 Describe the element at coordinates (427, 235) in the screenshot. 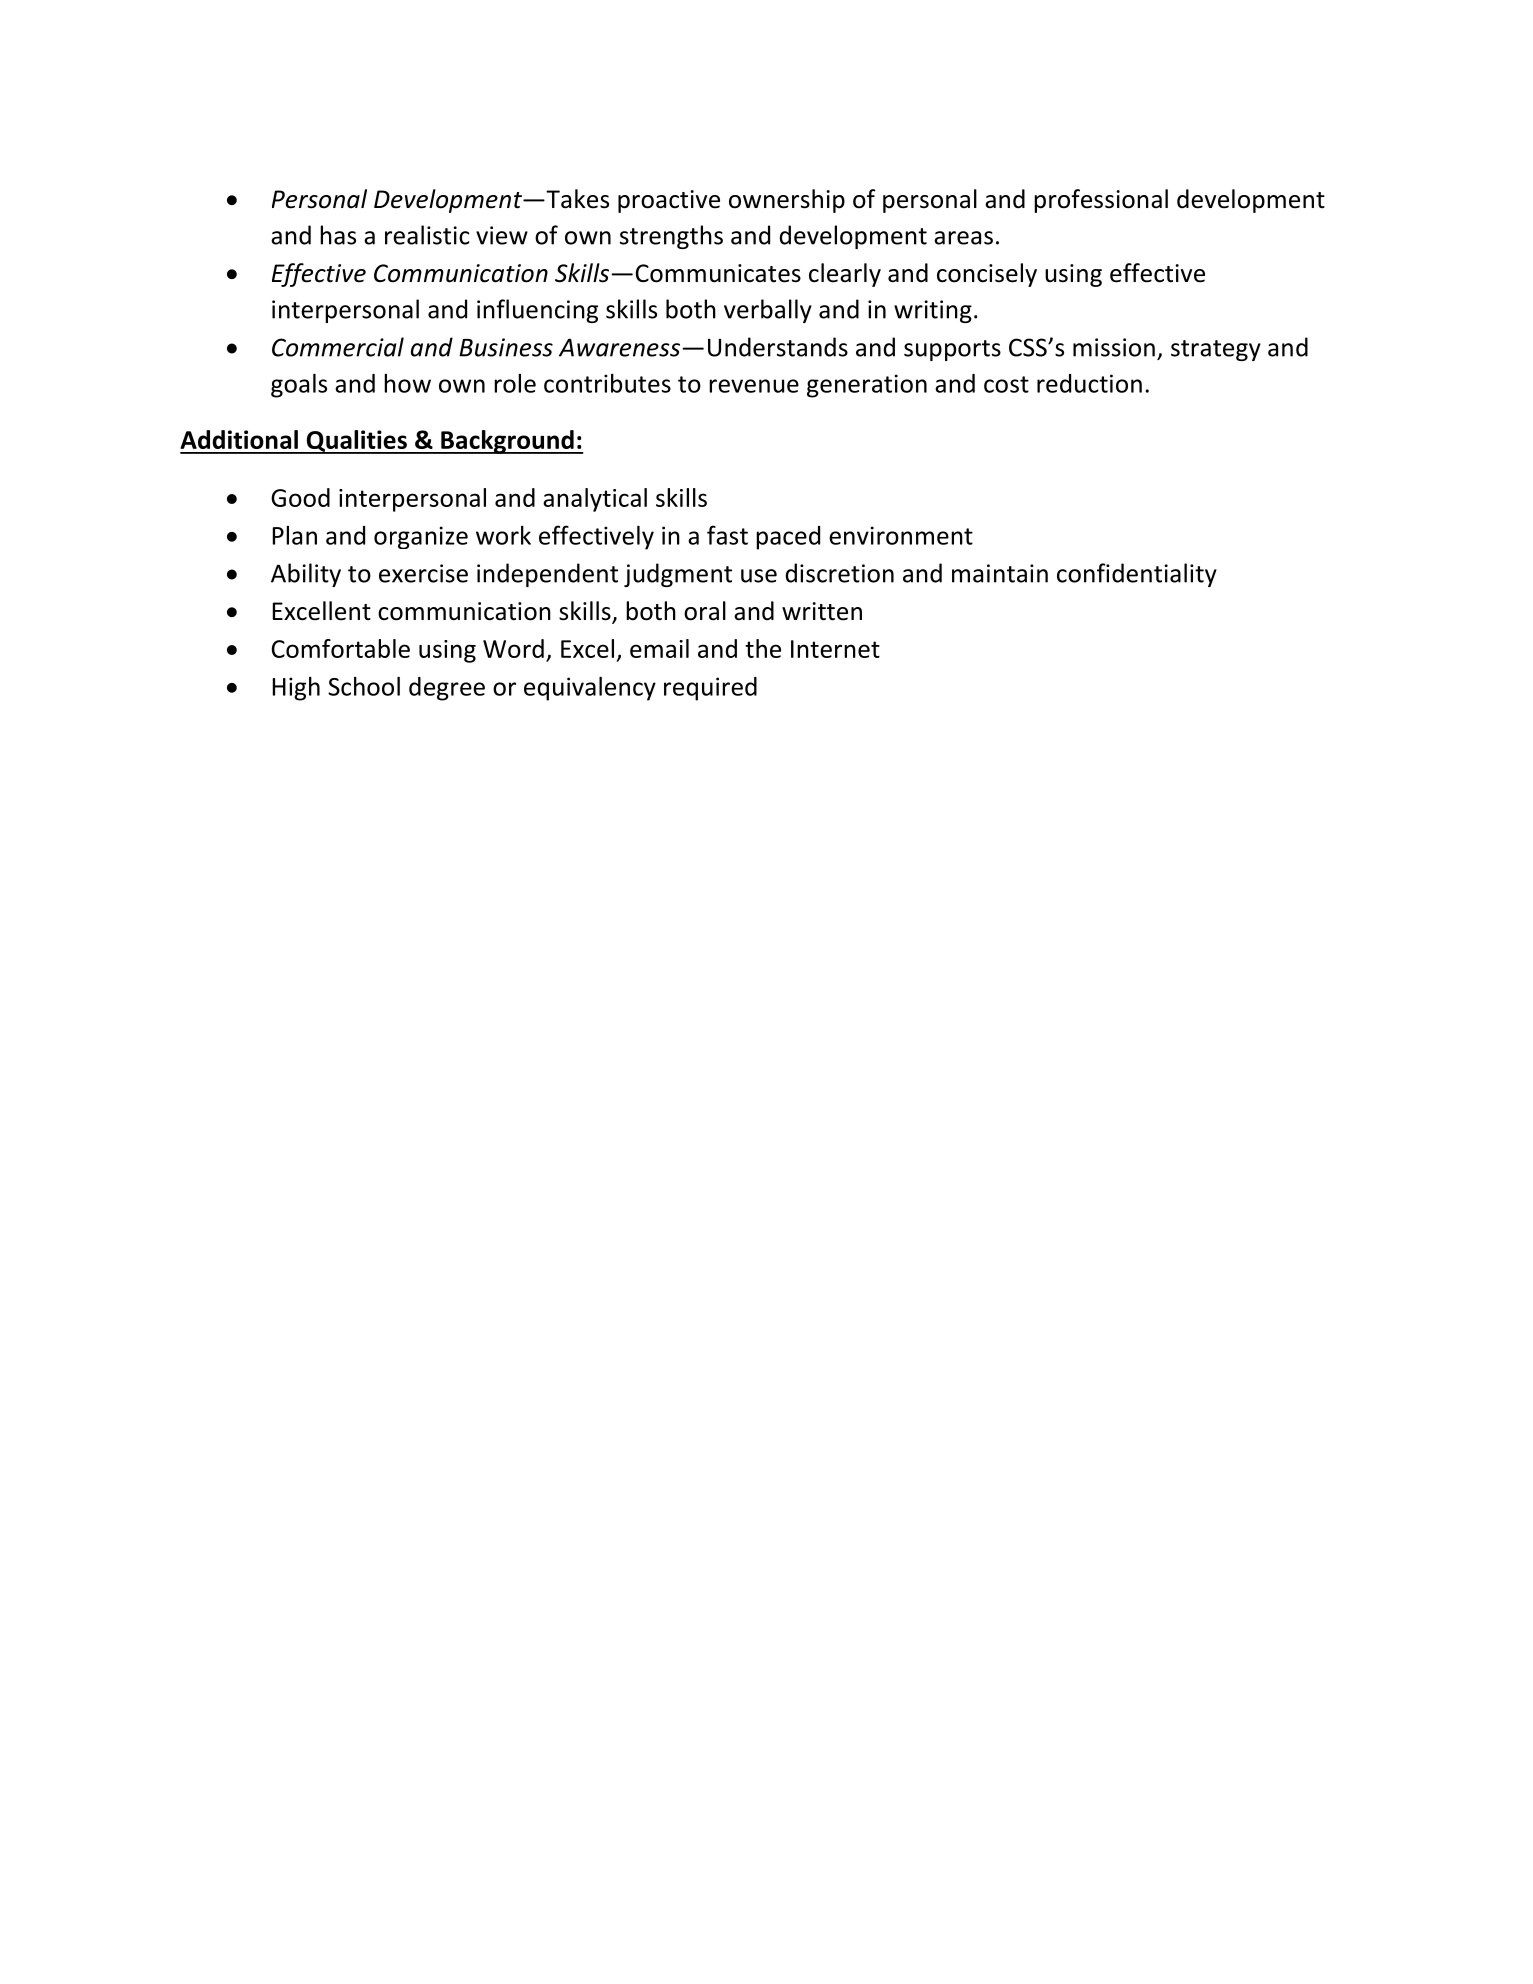

I see `realistic` at that location.
